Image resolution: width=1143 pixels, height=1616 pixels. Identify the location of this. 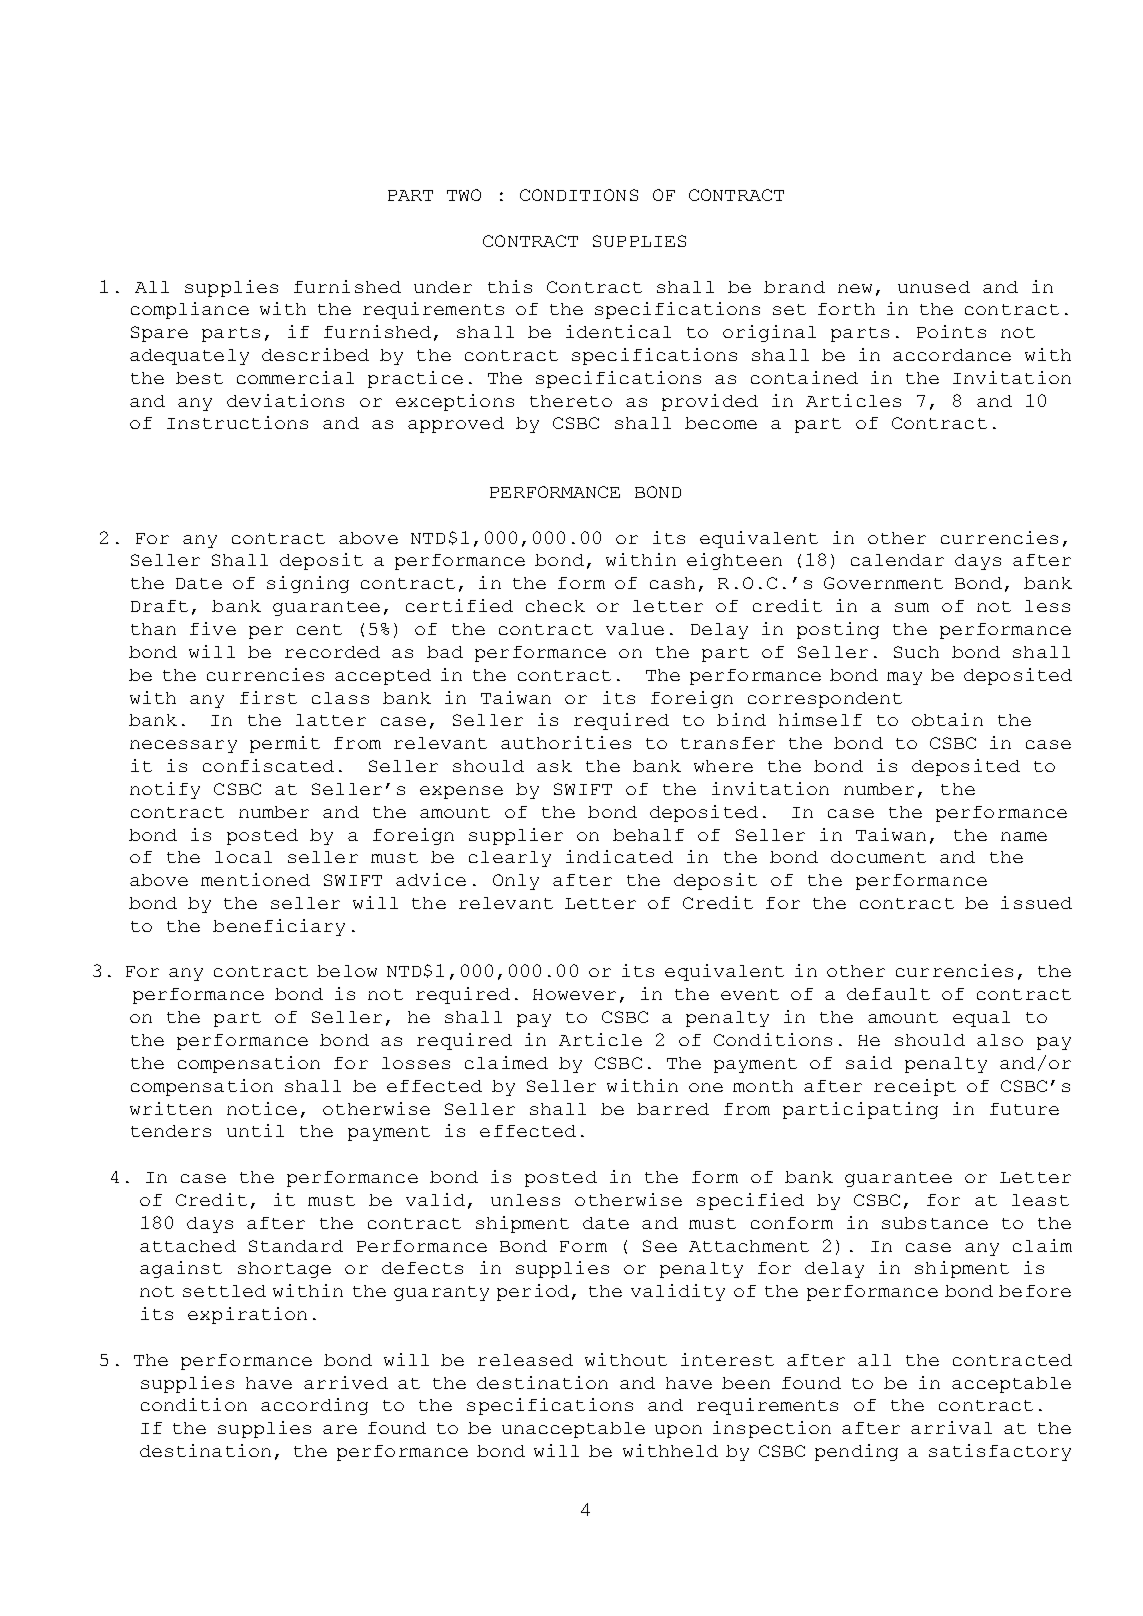
(510, 286).
